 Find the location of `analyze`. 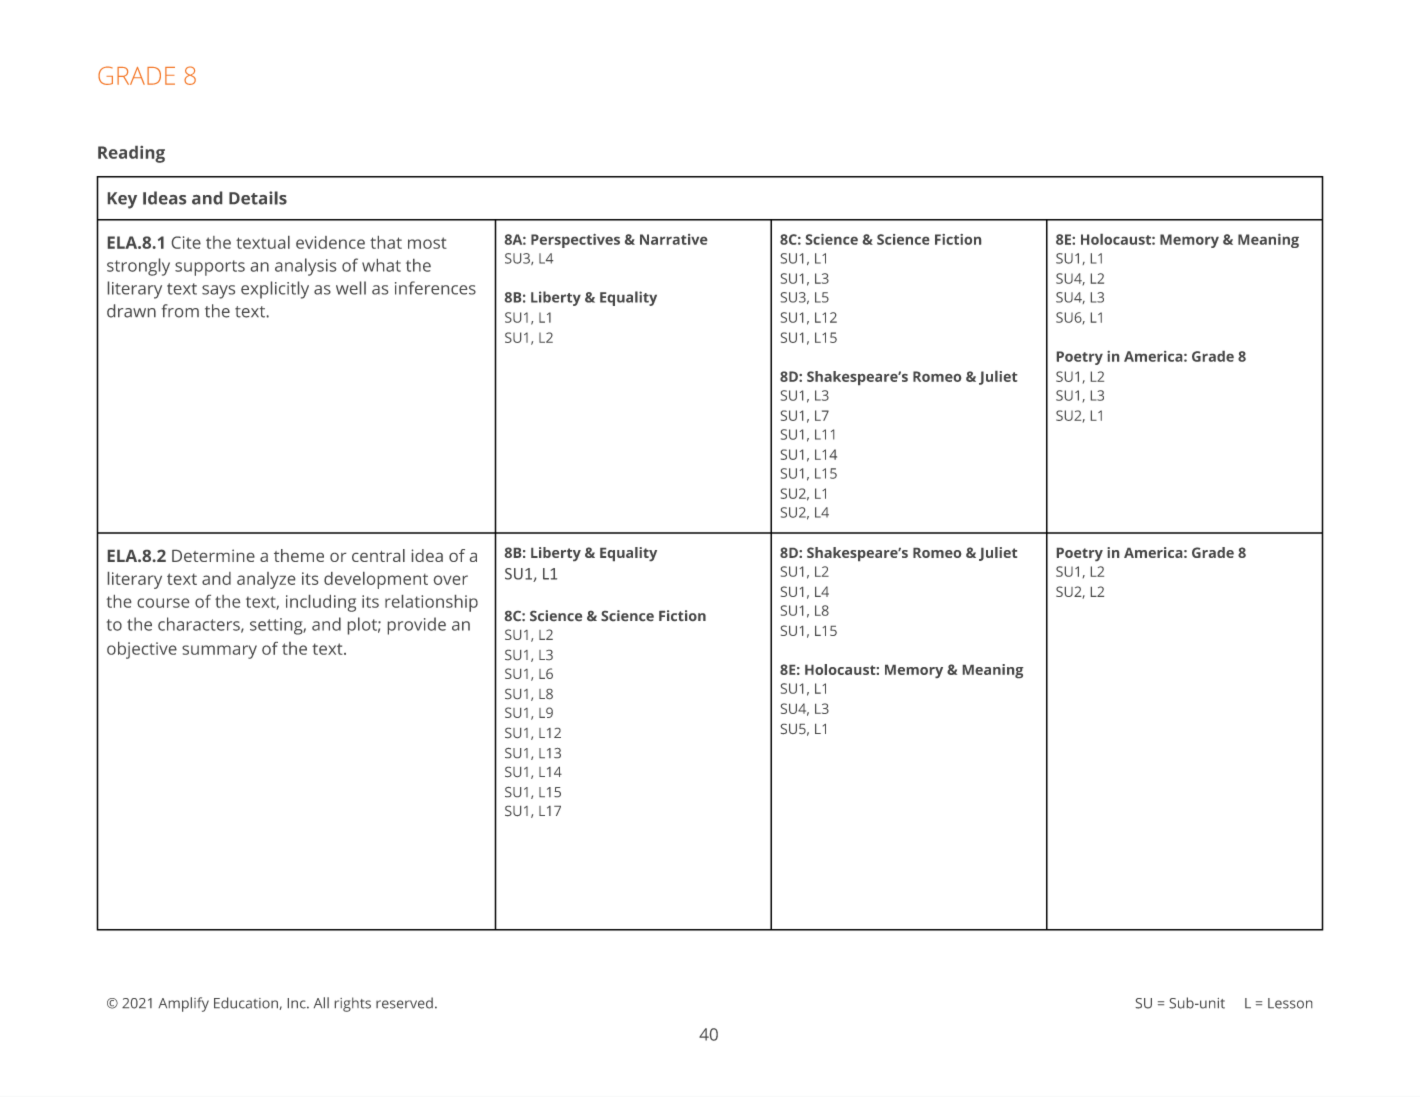

analyze is located at coordinates (266, 580).
